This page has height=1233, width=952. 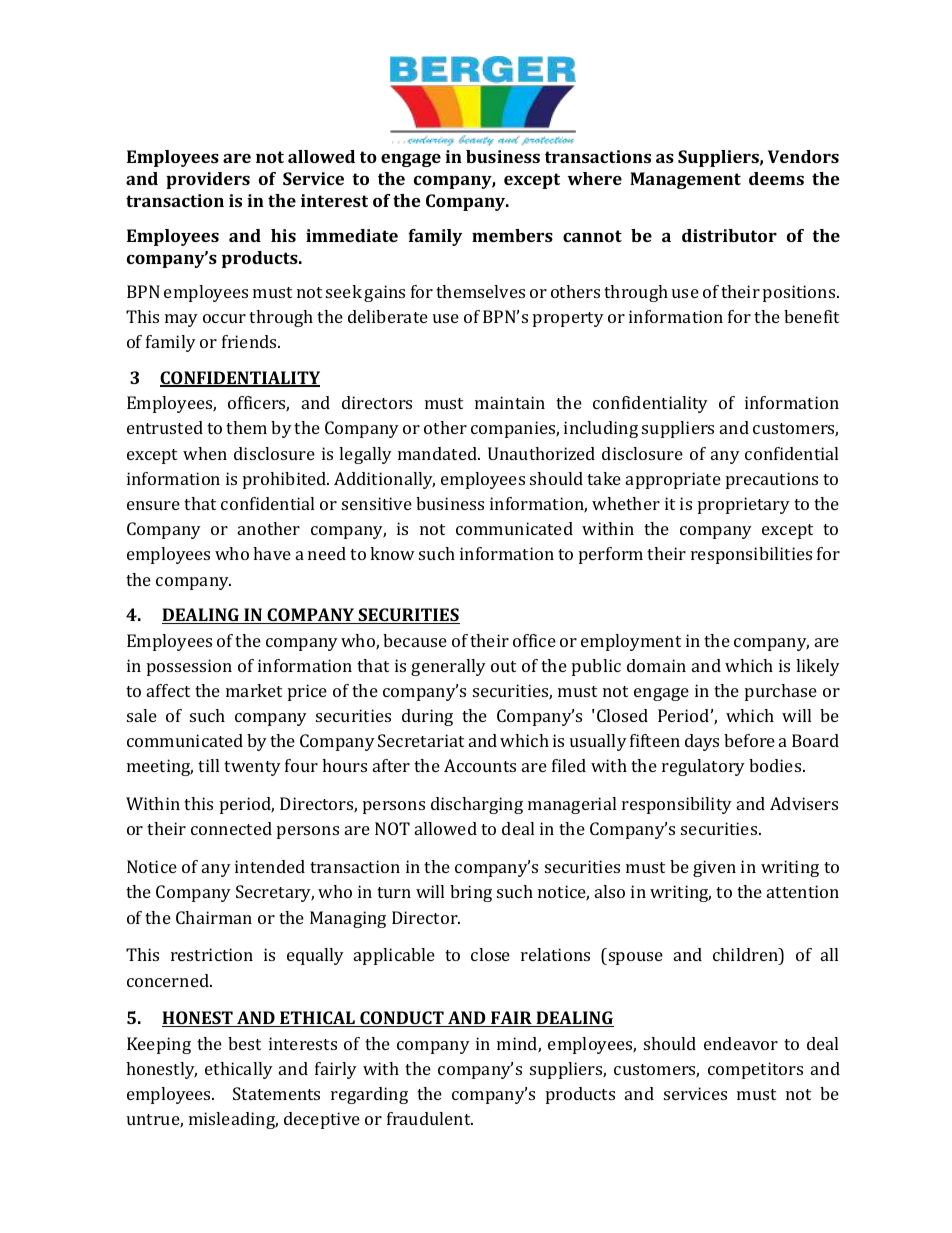 I want to click on purchase, so click(x=781, y=692).
